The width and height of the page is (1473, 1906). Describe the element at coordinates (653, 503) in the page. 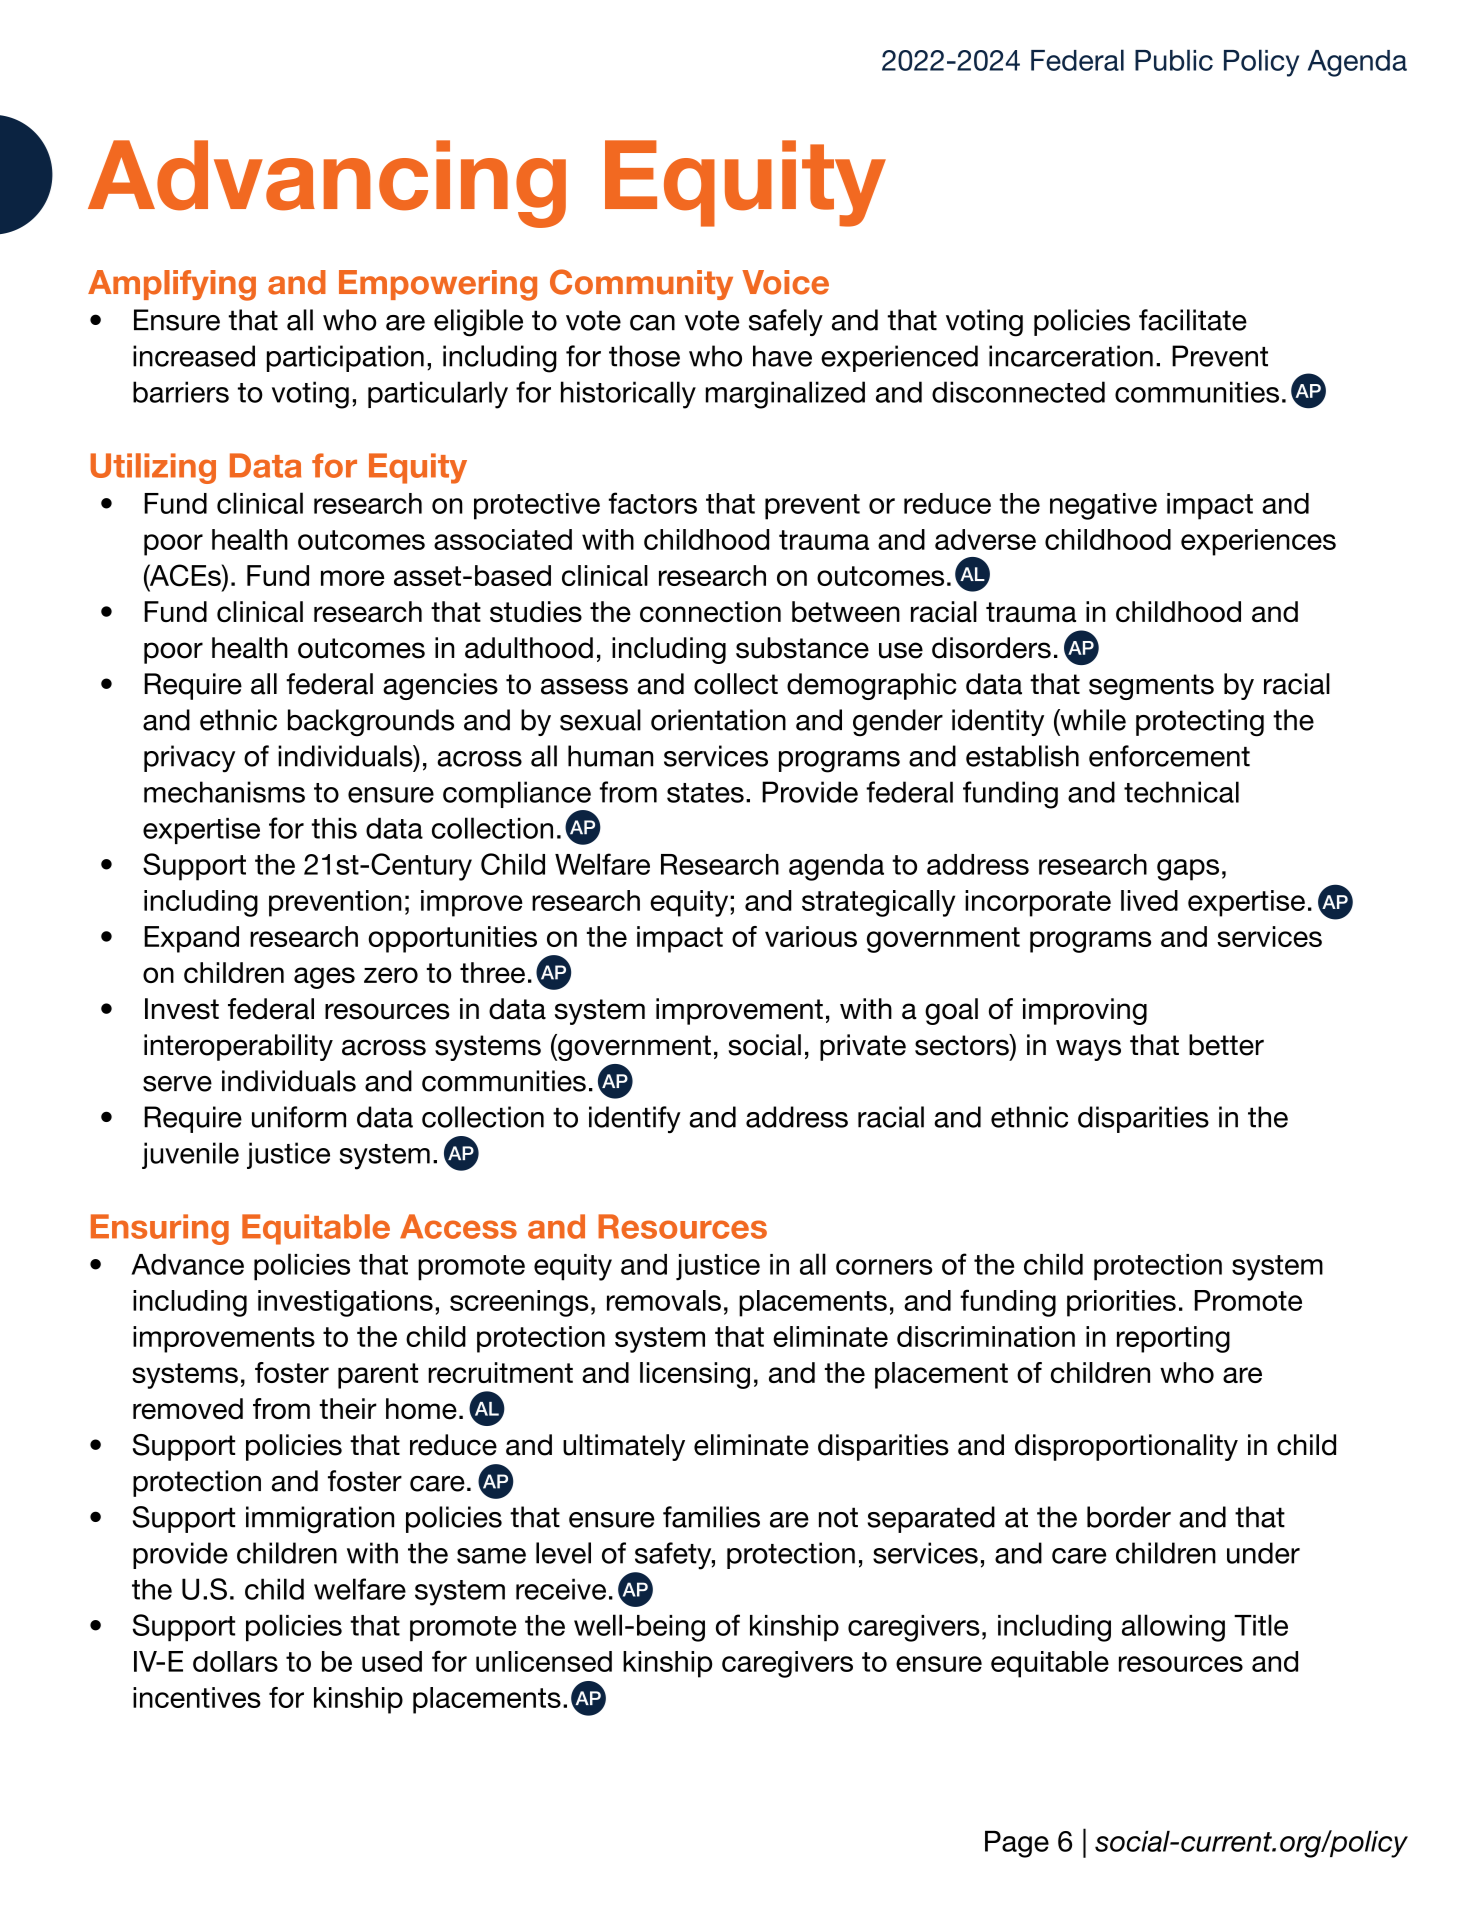

I see `factors` at that location.
